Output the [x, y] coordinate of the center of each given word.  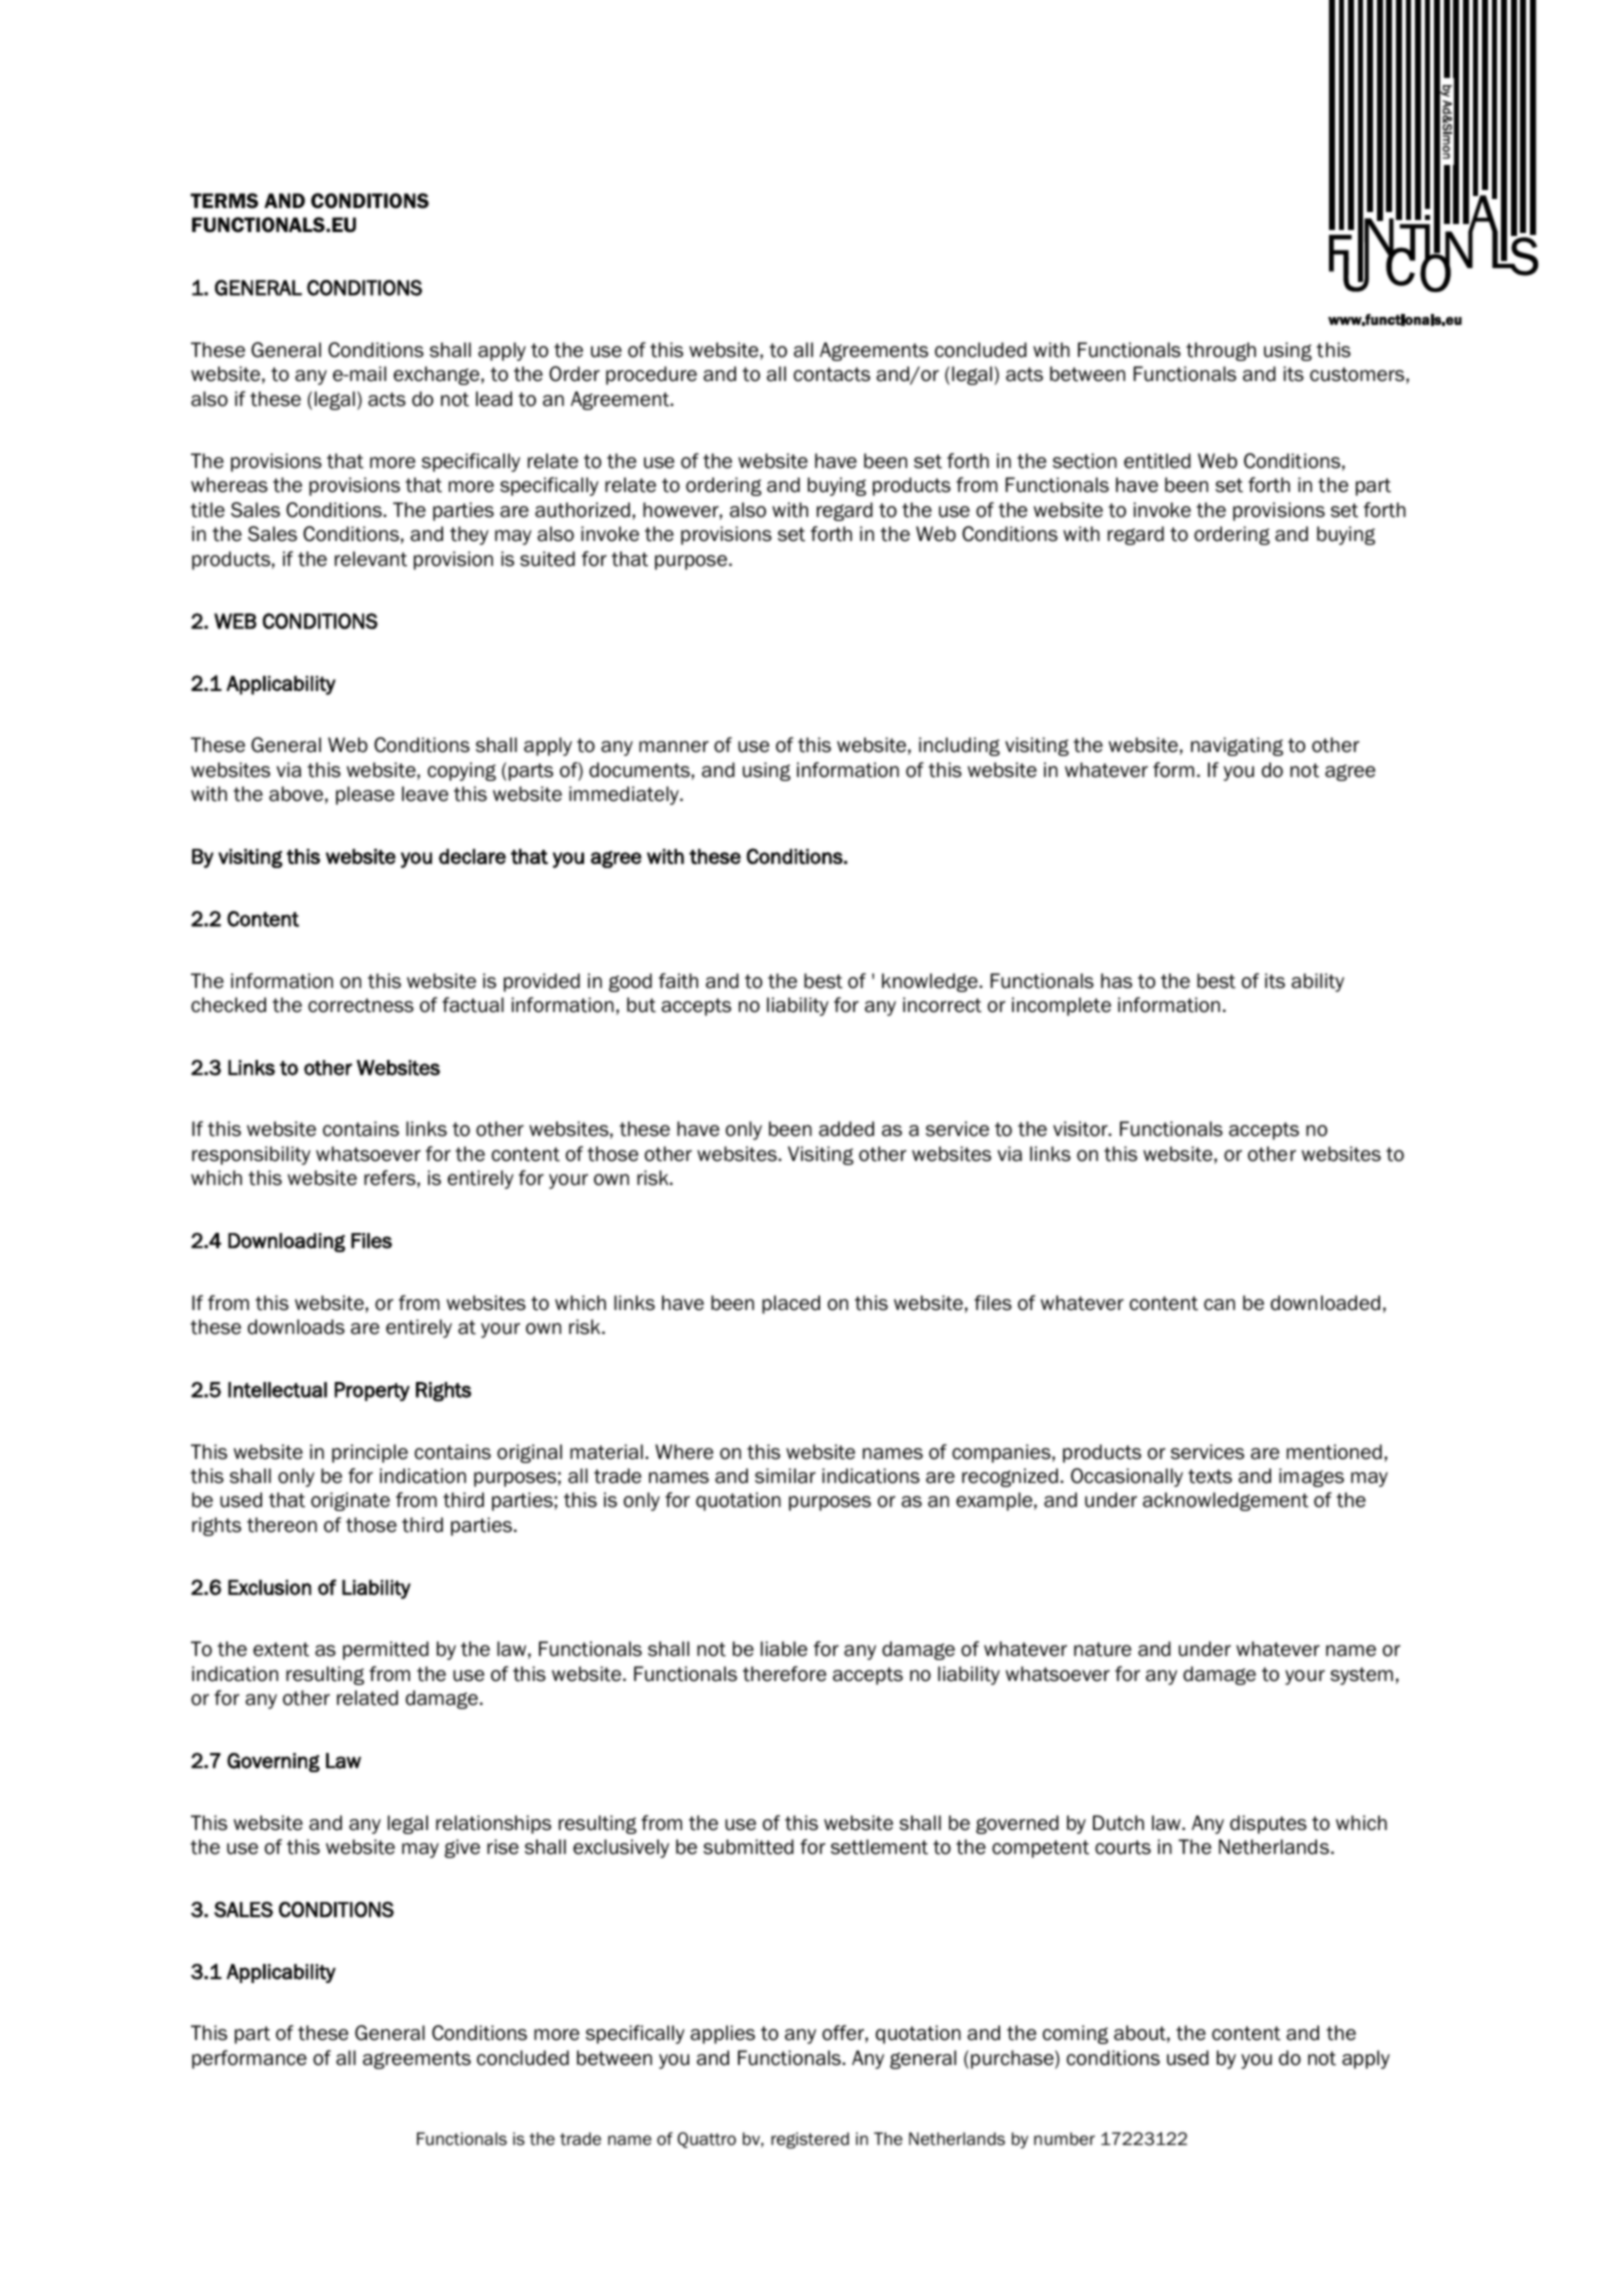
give [462, 1848]
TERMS [224, 201]
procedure [651, 375]
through [1221, 351]
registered [810, 2140]
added [846, 1129]
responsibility [251, 1155]
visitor [1081, 1129]
